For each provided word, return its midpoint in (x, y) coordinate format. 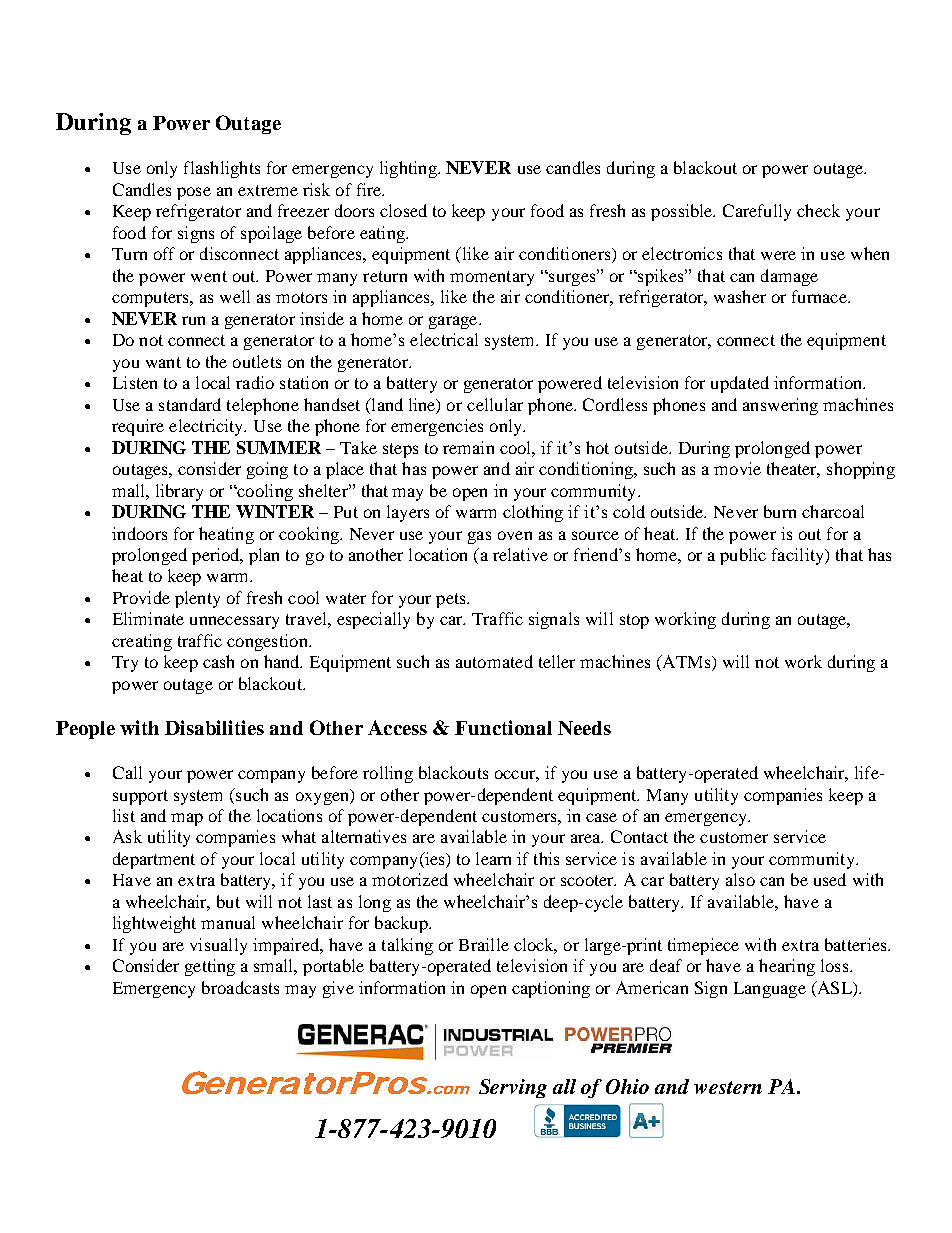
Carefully (757, 212)
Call (127, 772)
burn (780, 511)
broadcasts (240, 987)
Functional (503, 727)
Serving (513, 1088)
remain (468, 447)
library (179, 492)
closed (403, 210)
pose (194, 193)
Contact (639, 836)
